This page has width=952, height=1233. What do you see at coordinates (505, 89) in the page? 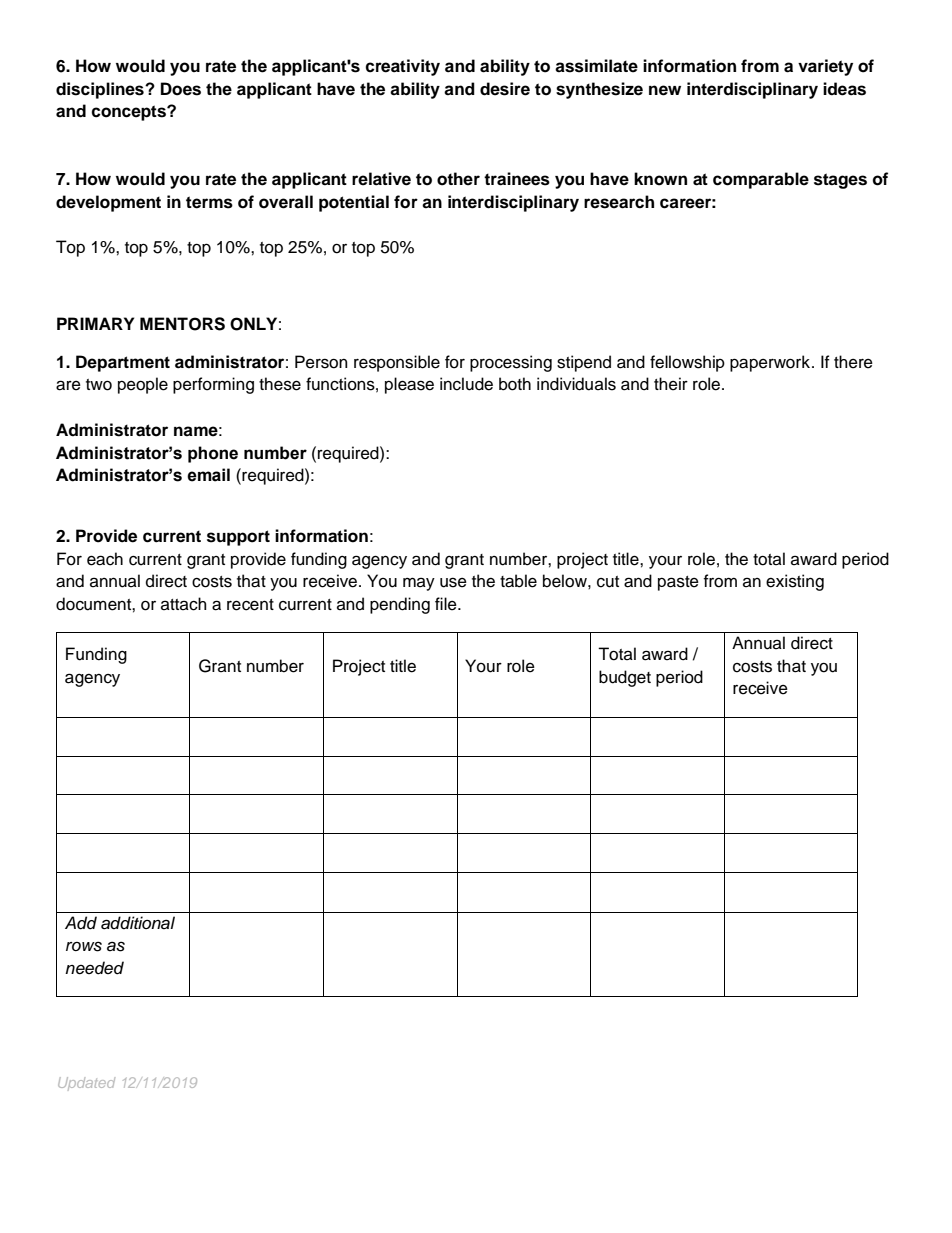
I see `desire` at bounding box center [505, 89].
